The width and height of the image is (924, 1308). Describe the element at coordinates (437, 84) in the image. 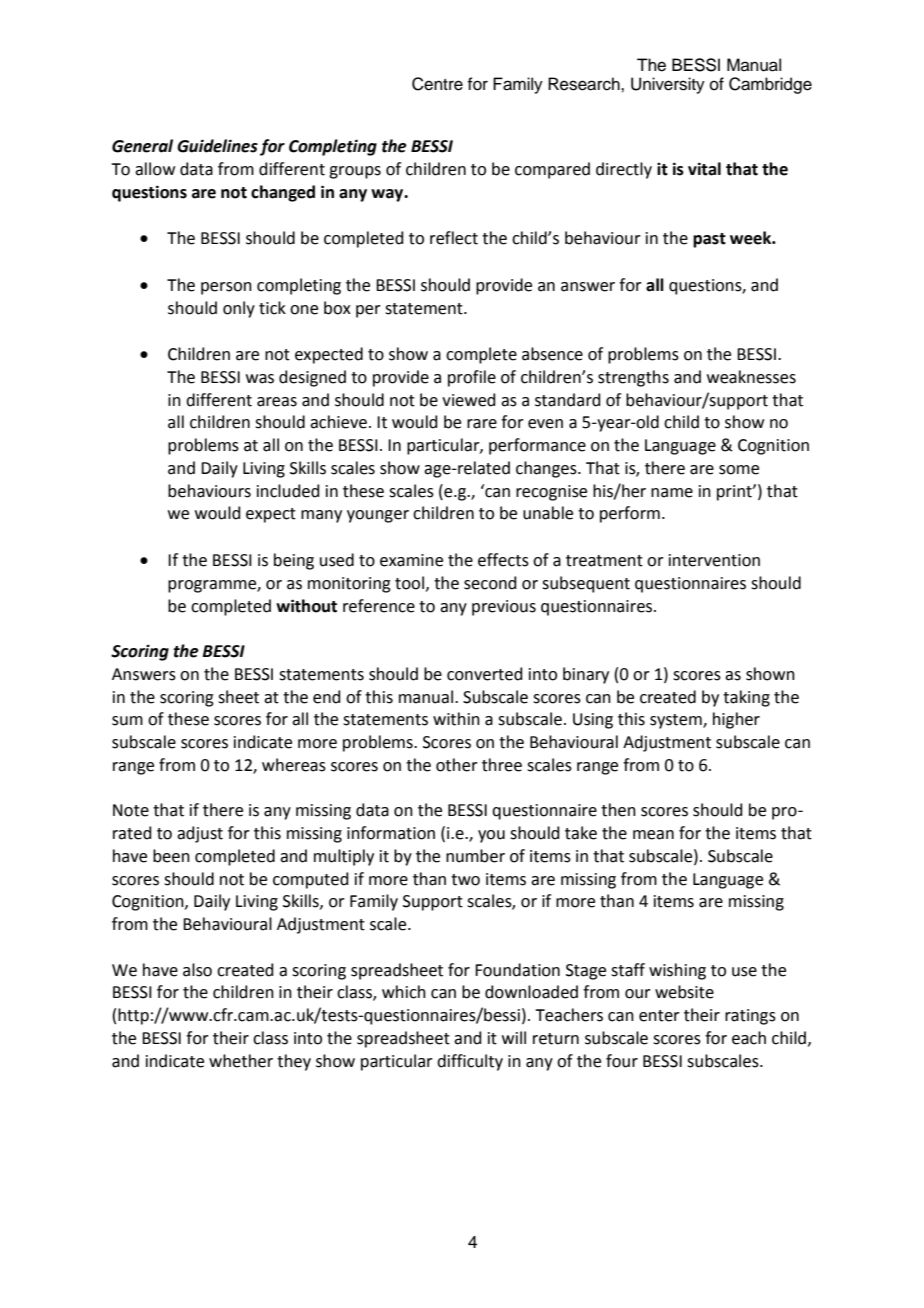

I see `Centre` at that location.
